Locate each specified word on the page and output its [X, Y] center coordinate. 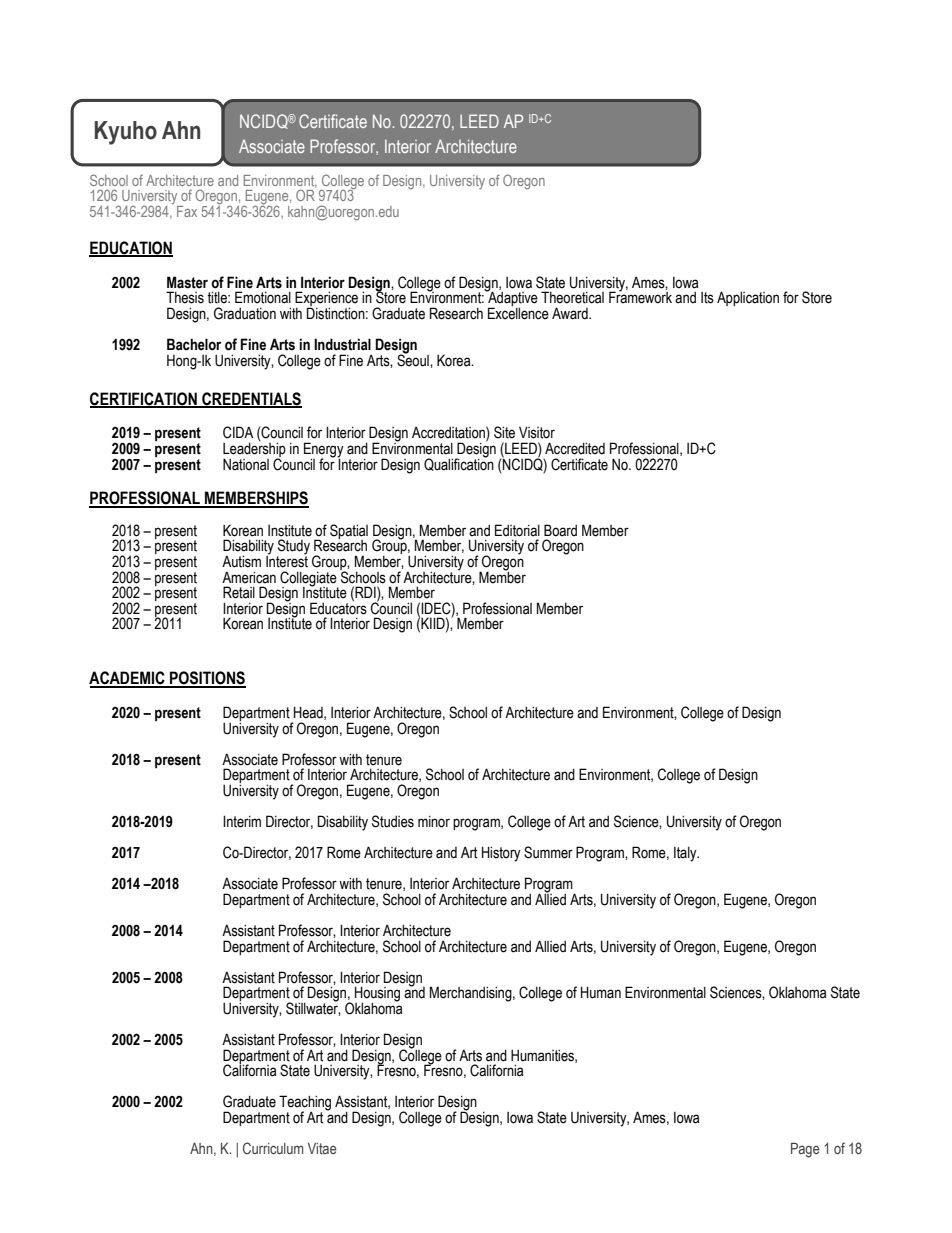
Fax [187, 211]
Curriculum [273, 1148]
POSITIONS [207, 679]
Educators [338, 607]
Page [805, 1150]
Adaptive [512, 299]
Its [707, 298]
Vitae [322, 1148]
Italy [686, 854]
